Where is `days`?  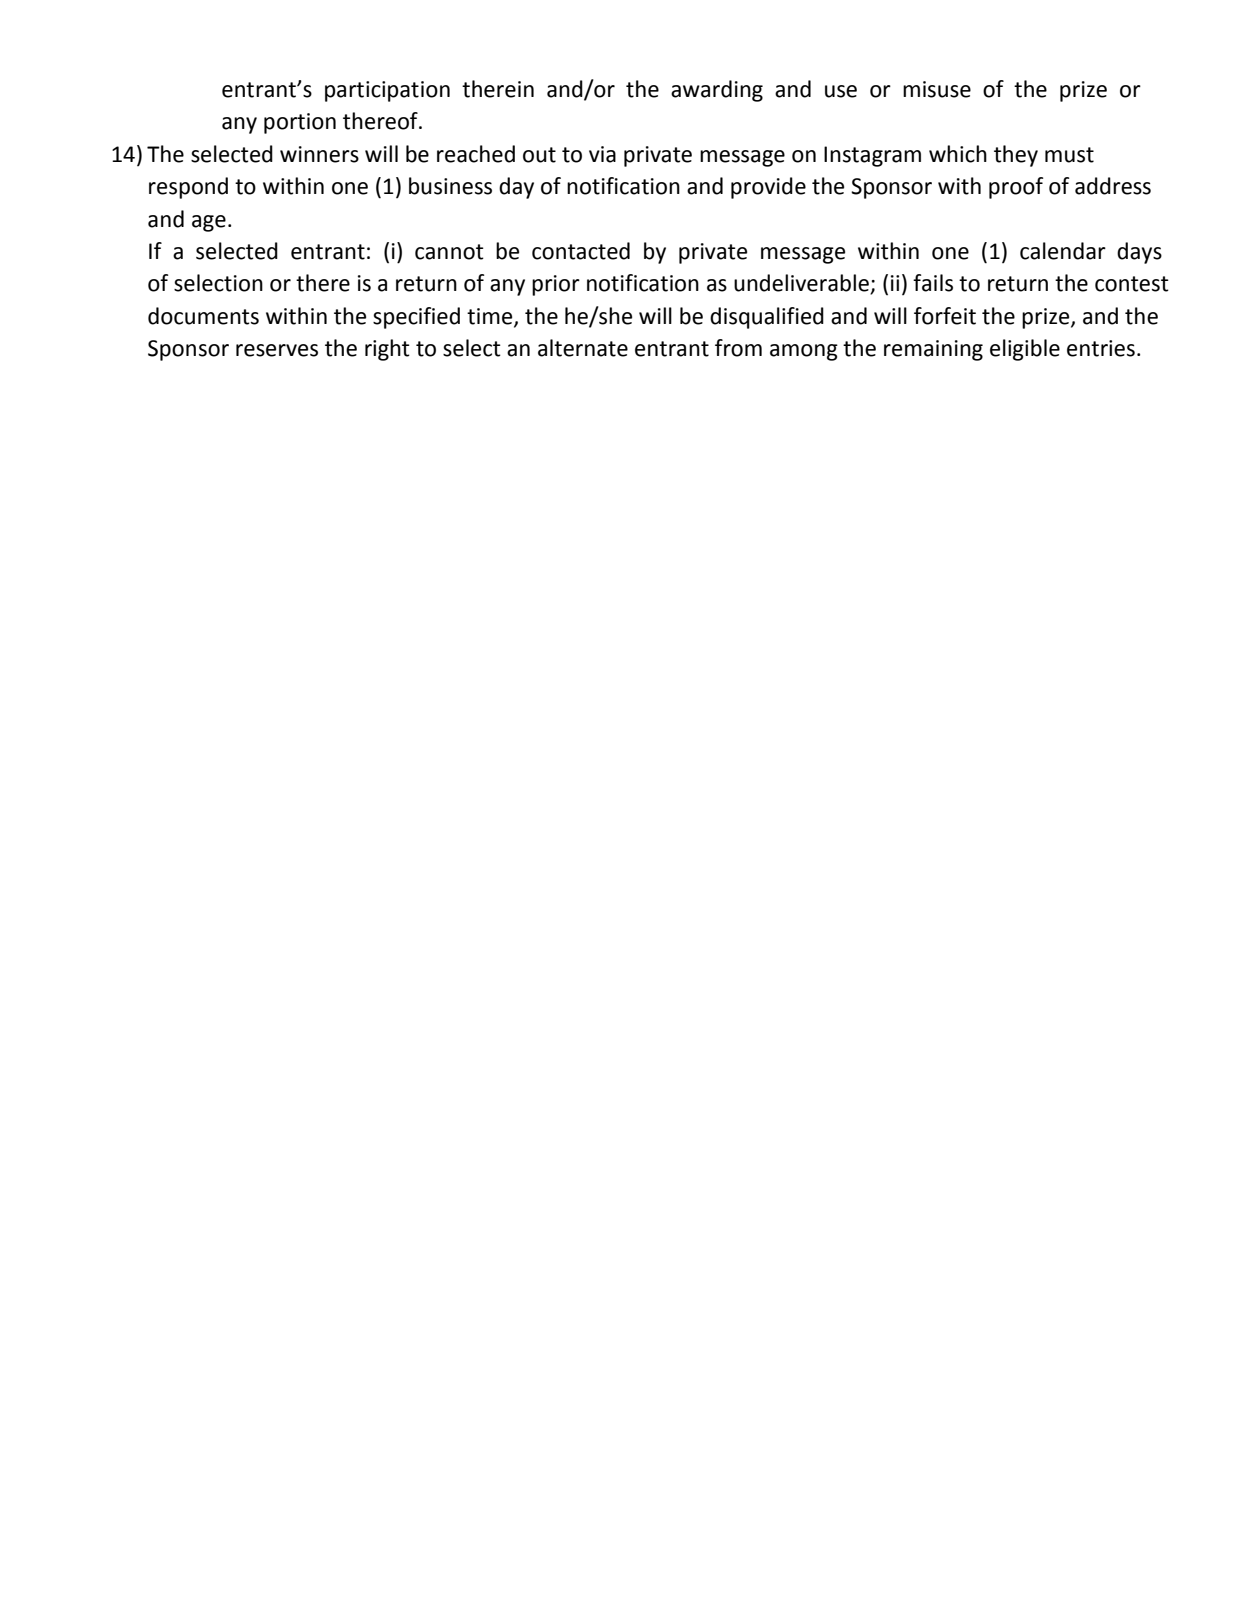
days is located at coordinates (1139, 253).
